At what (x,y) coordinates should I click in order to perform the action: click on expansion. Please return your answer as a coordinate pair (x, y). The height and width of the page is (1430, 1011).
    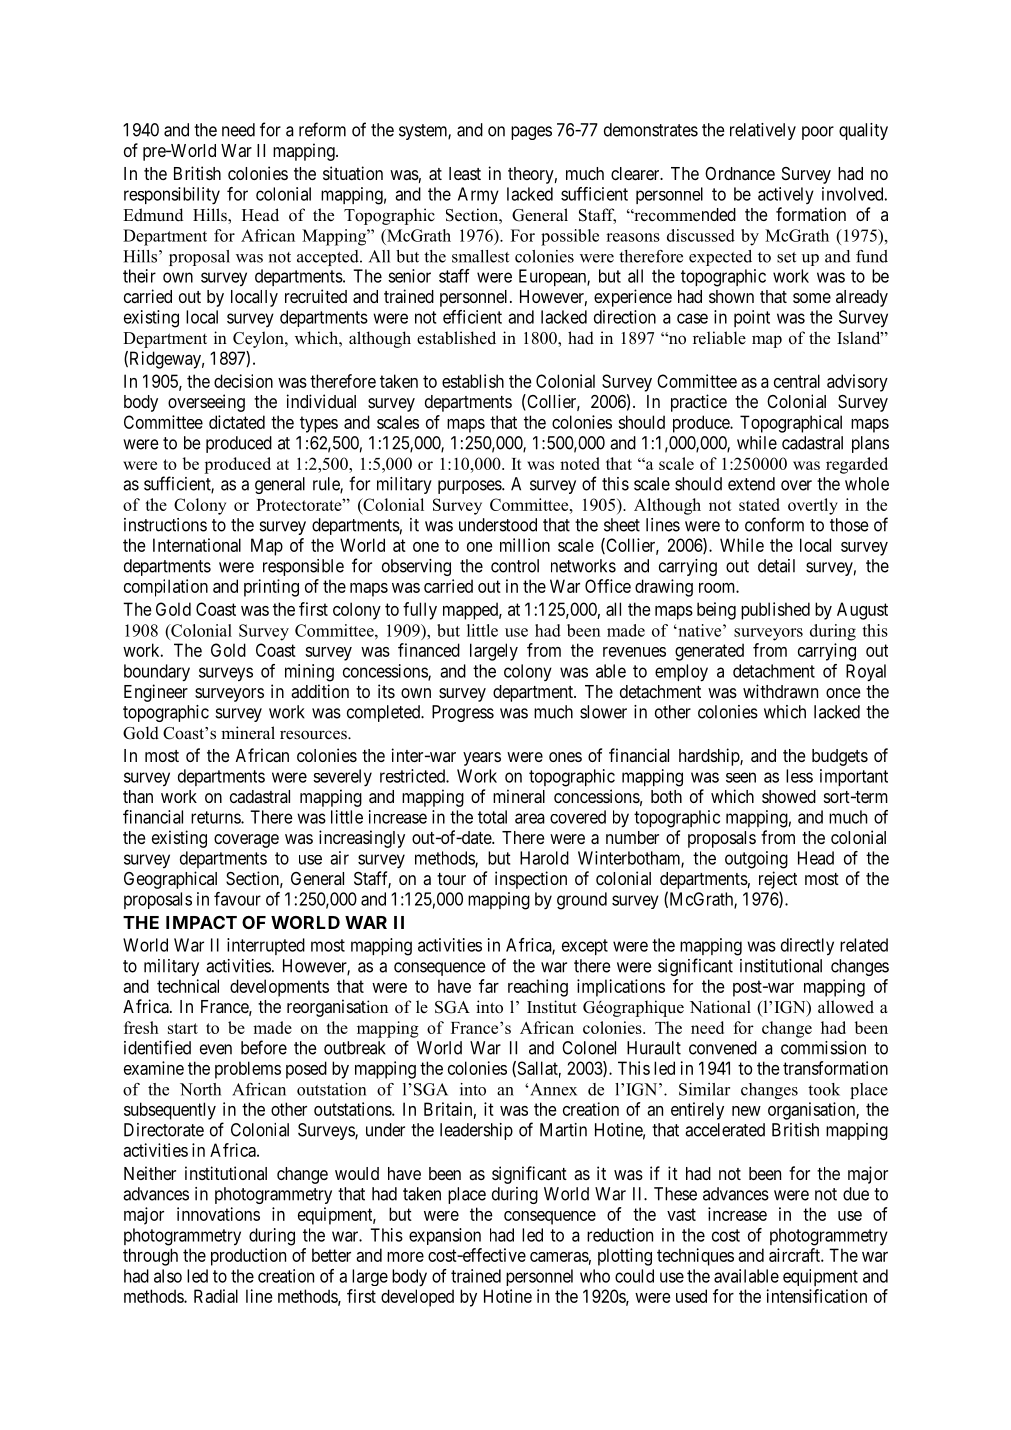
    Looking at the image, I should click on (445, 1236).
